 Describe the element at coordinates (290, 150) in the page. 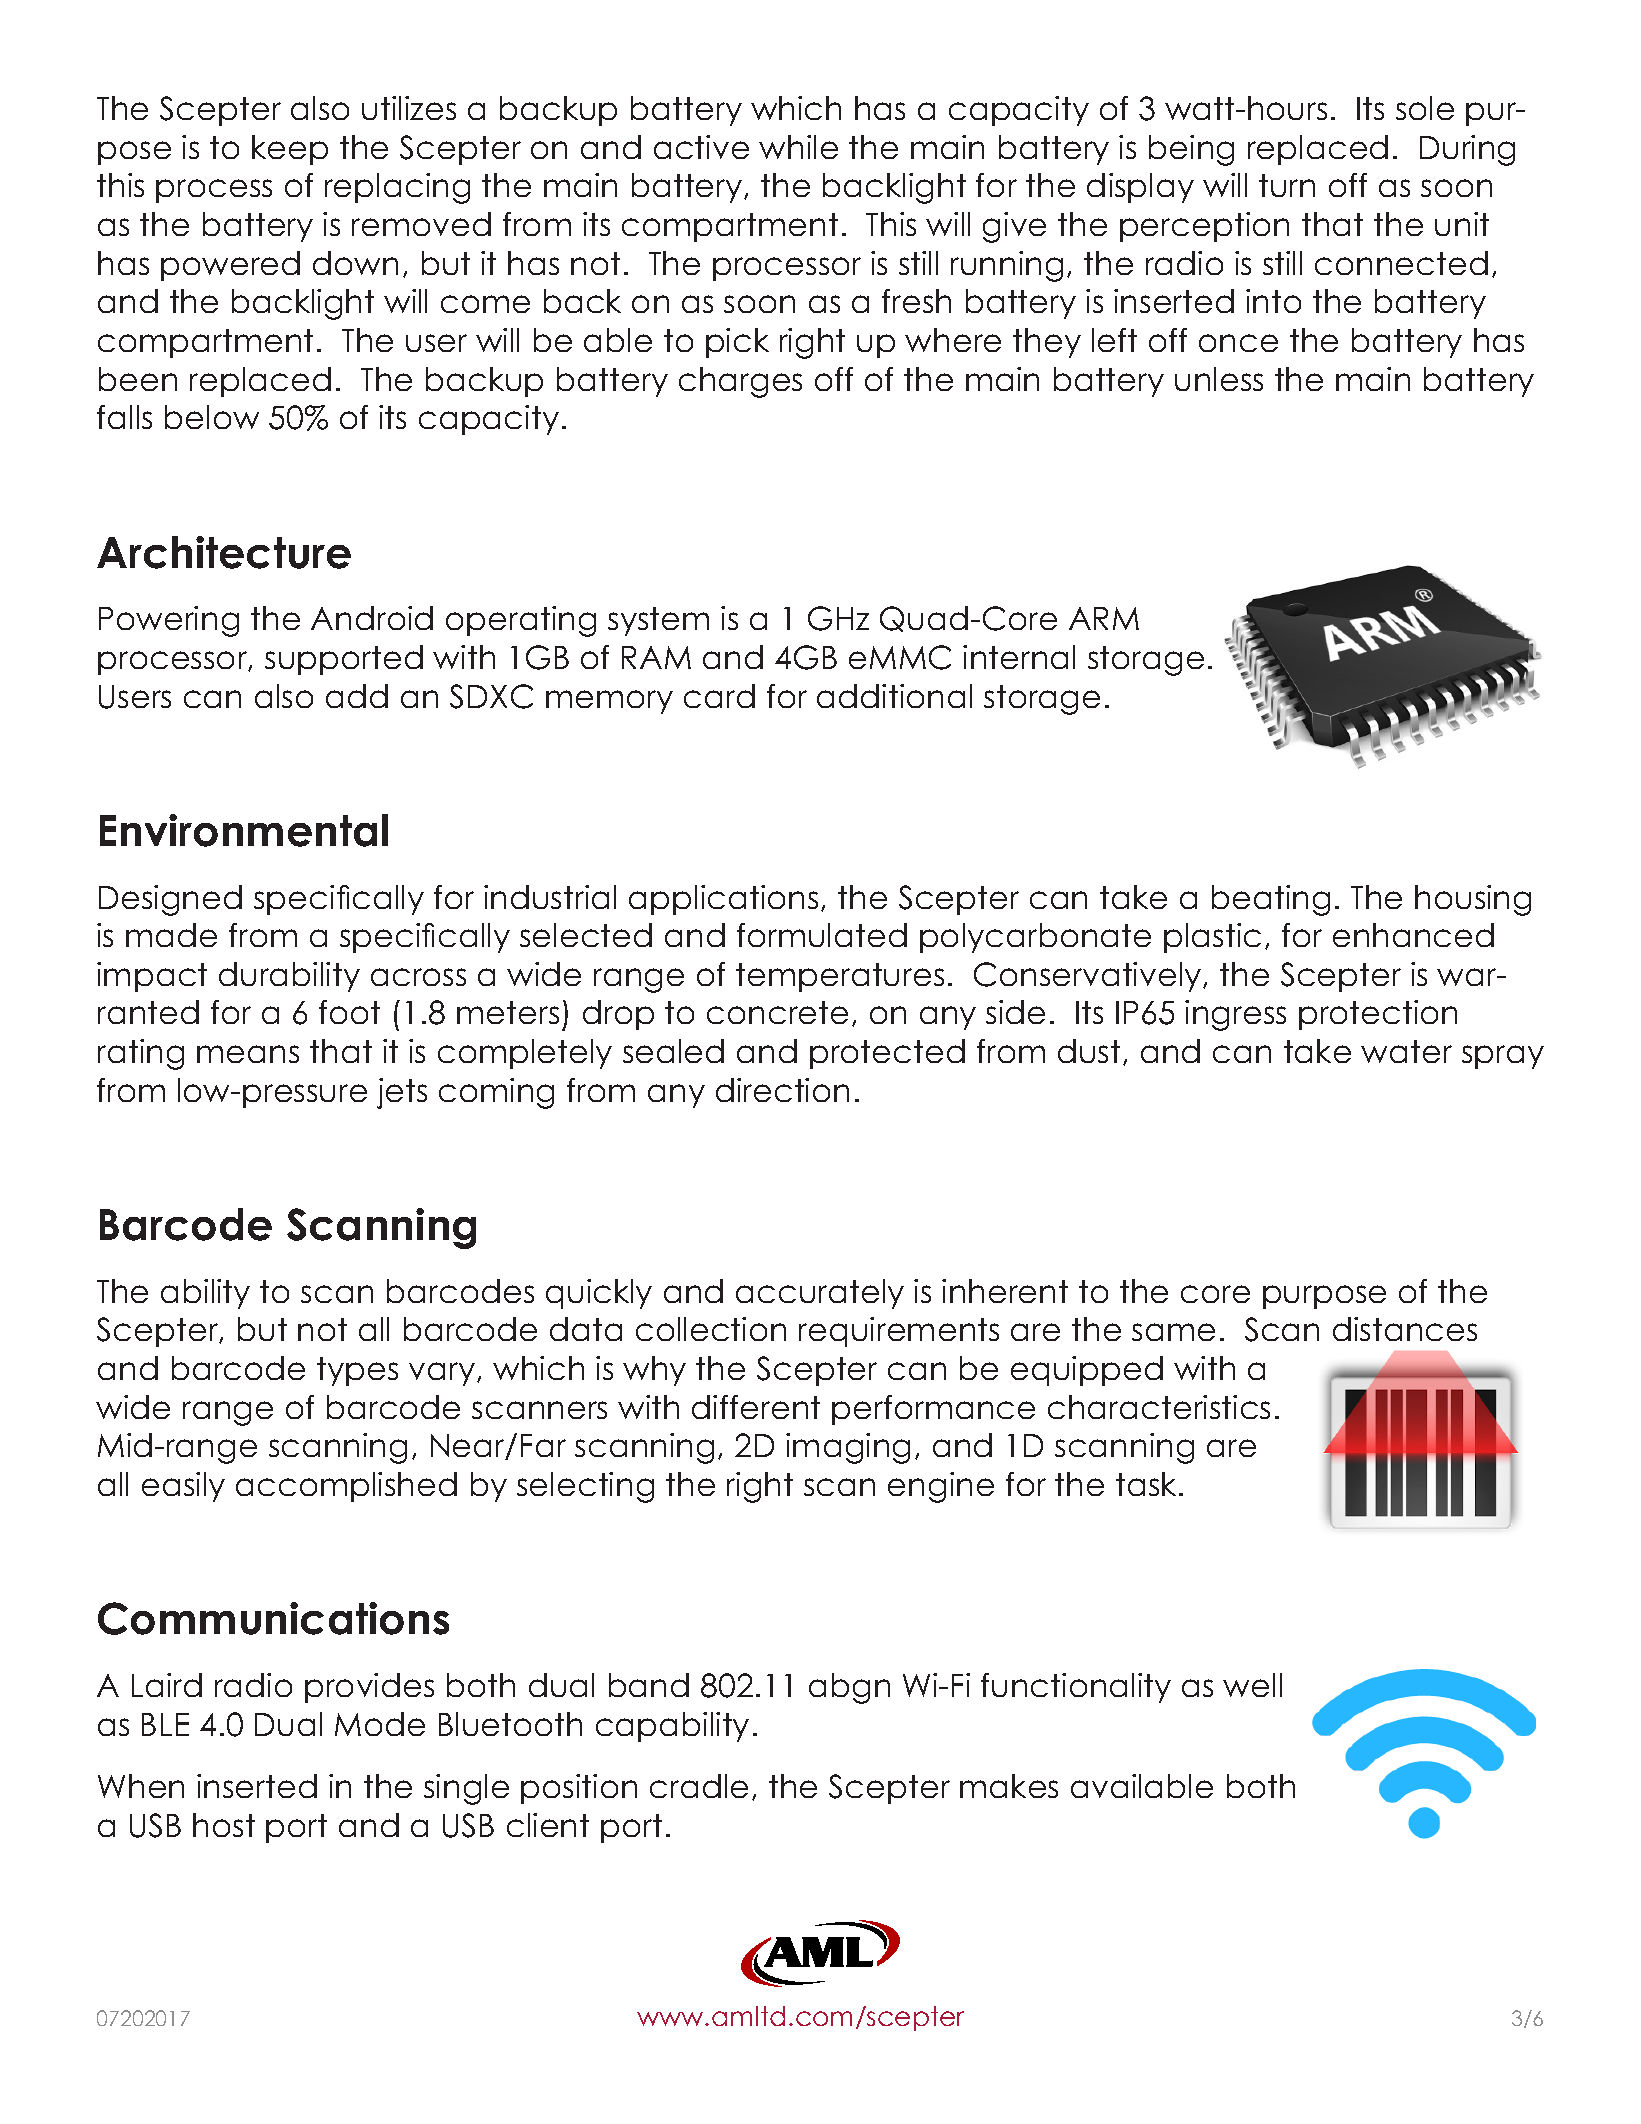

I see `keep` at that location.
